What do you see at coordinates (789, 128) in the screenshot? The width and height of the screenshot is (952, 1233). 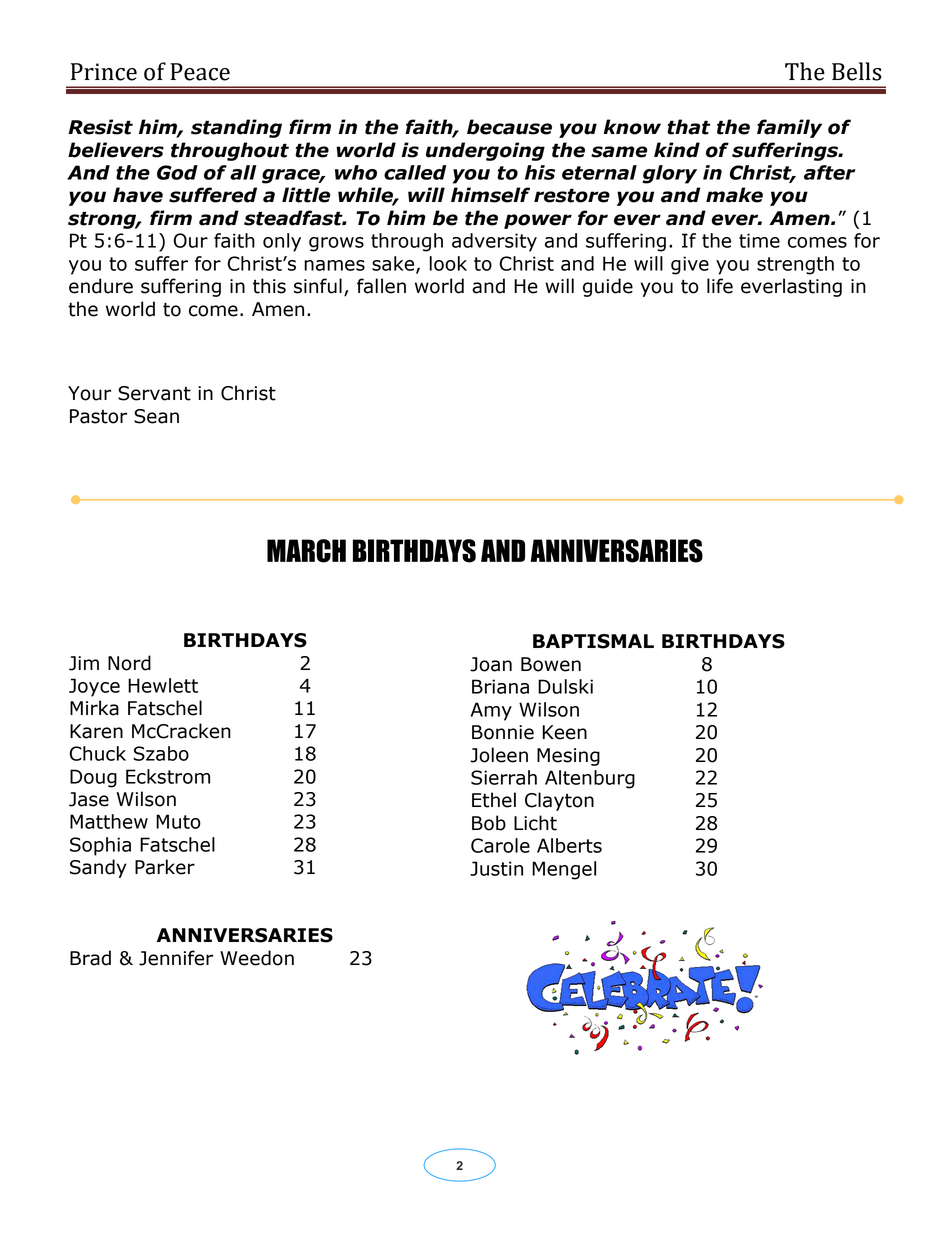 I see `family` at bounding box center [789, 128].
